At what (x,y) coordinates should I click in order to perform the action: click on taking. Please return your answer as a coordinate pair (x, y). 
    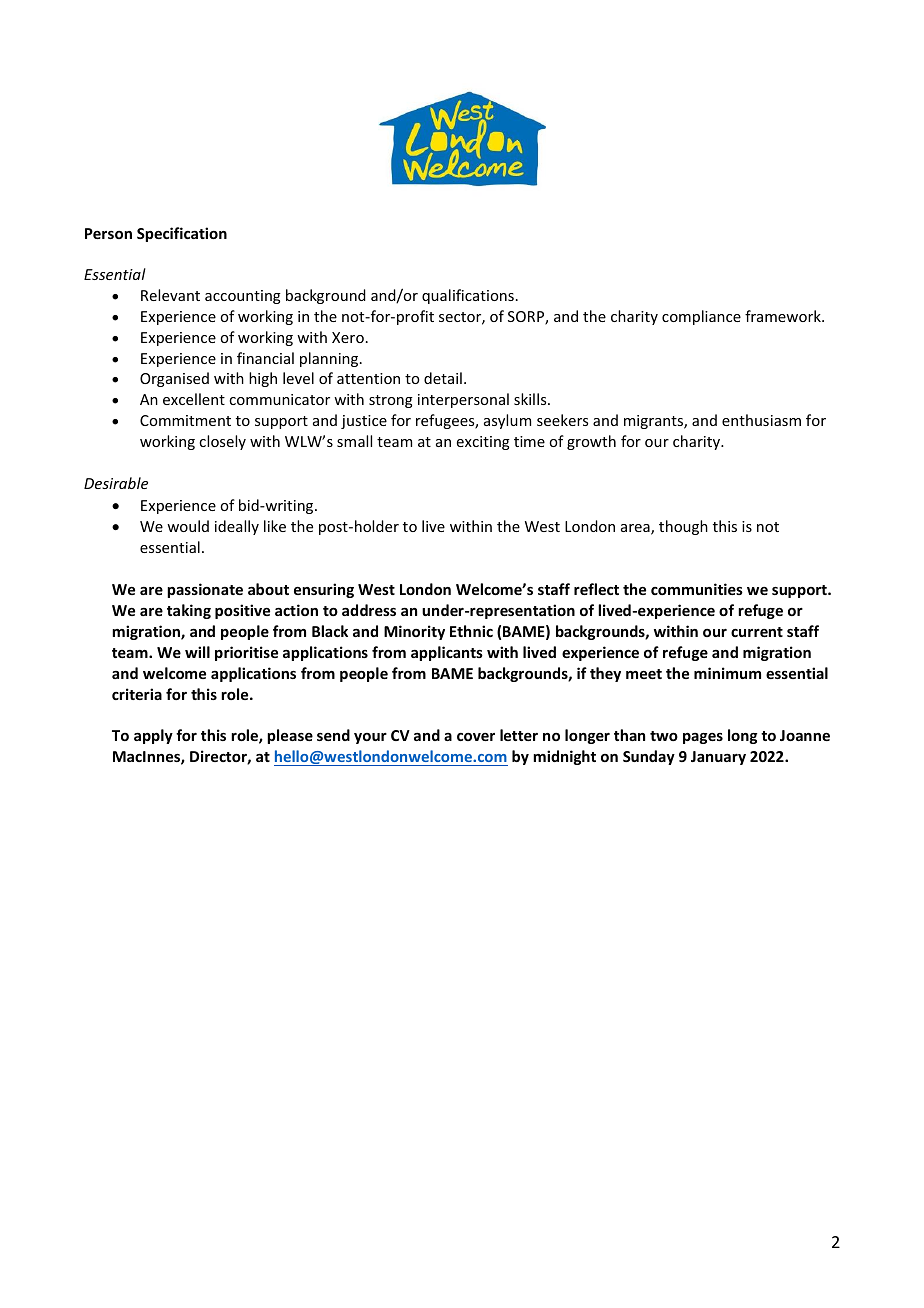
    Looking at the image, I should click on (189, 611).
